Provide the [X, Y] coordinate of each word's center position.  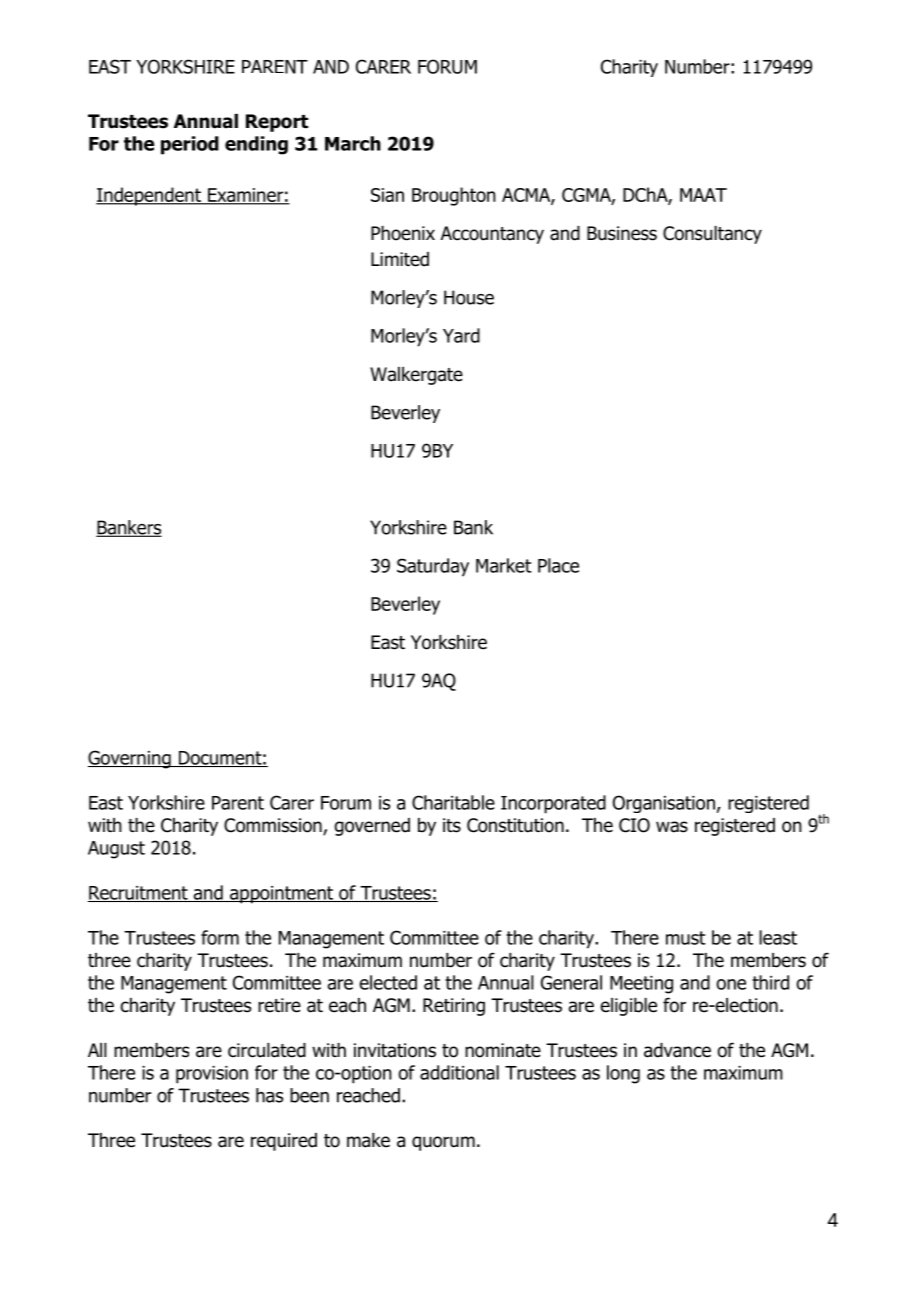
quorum [443, 1143]
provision [212, 1075]
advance [677, 1050]
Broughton [454, 196]
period [190, 145]
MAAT [703, 195]
